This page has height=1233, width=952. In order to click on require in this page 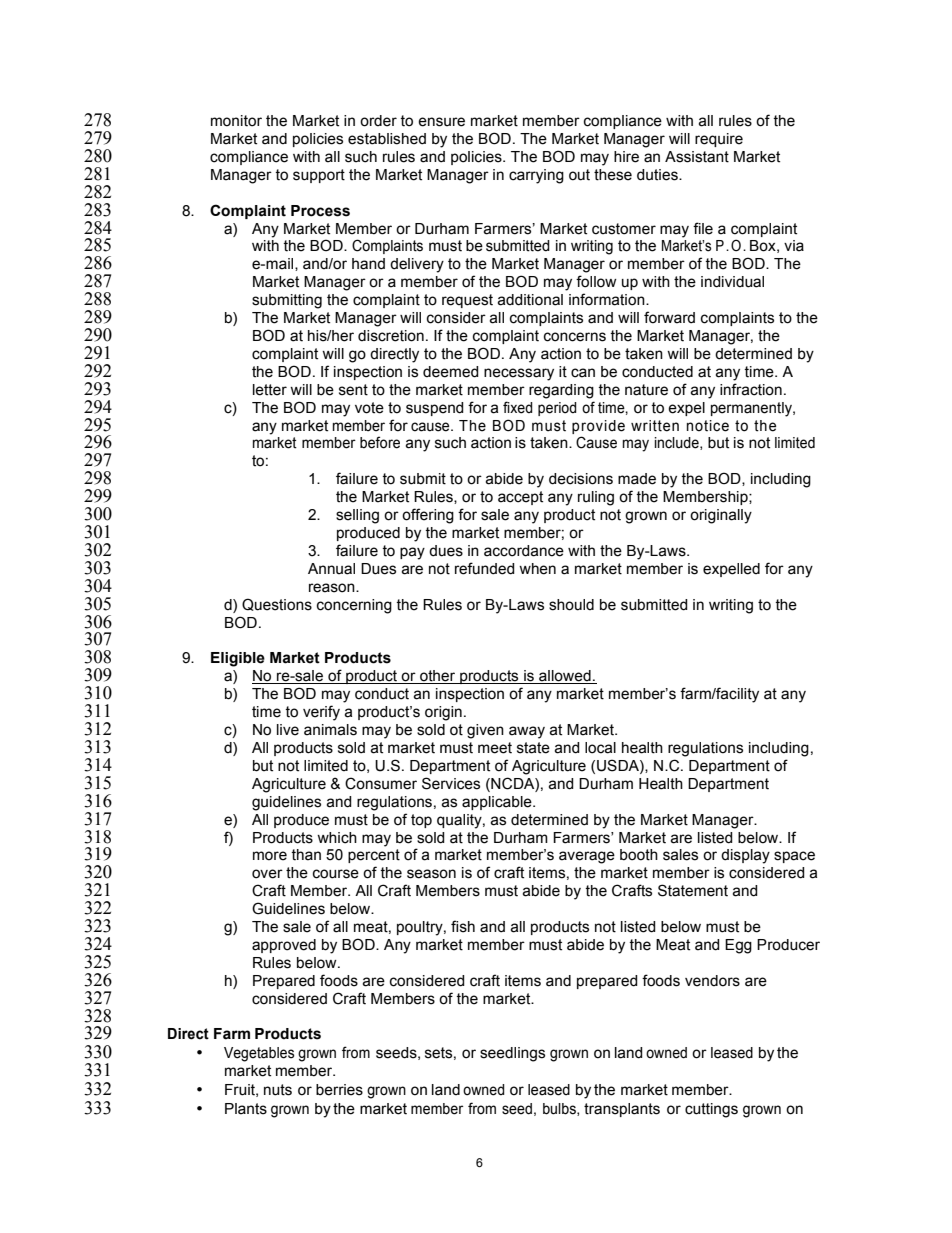, I will do `click(719, 140)`.
